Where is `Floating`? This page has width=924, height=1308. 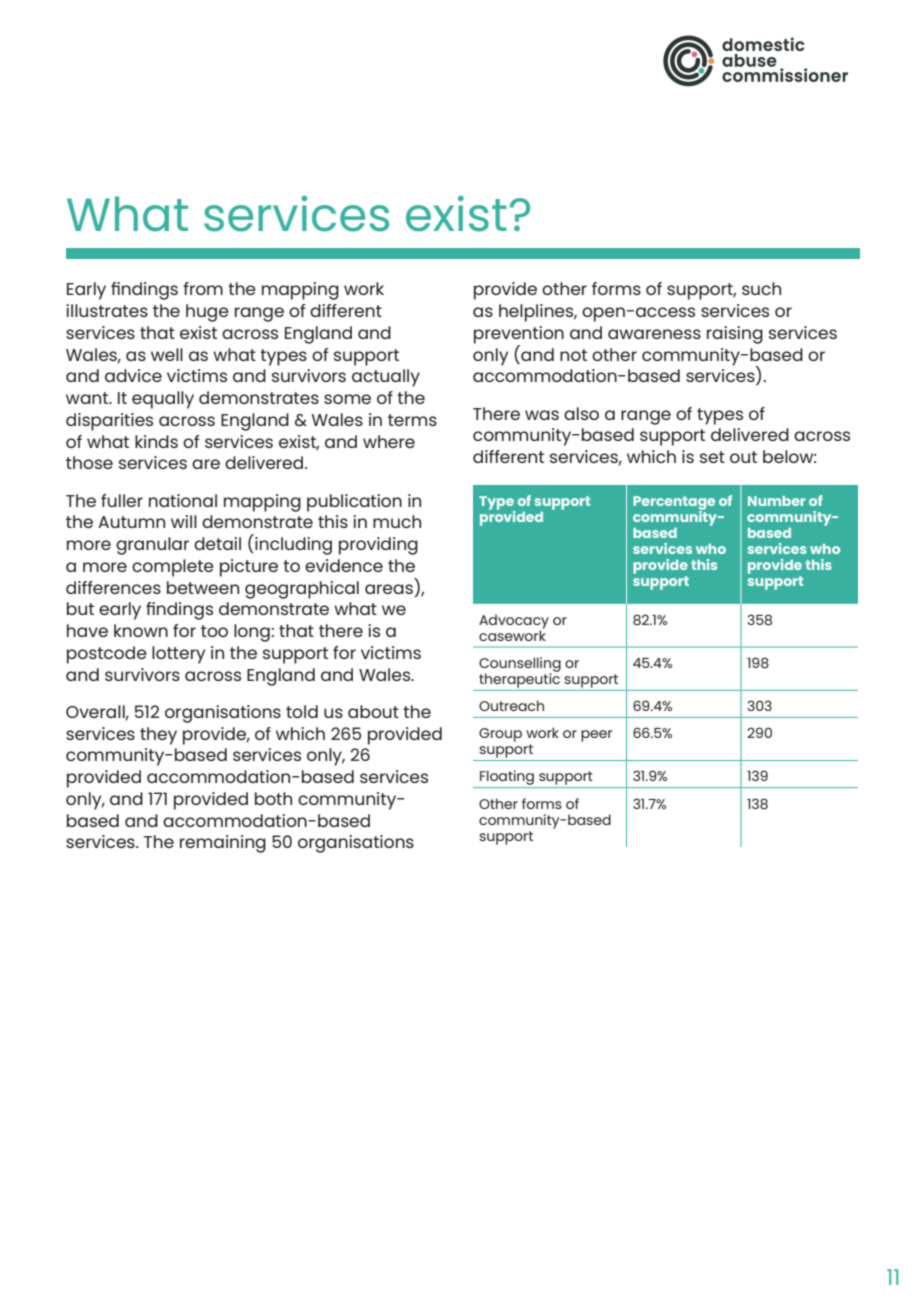
Floating is located at coordinates (507, 779).
